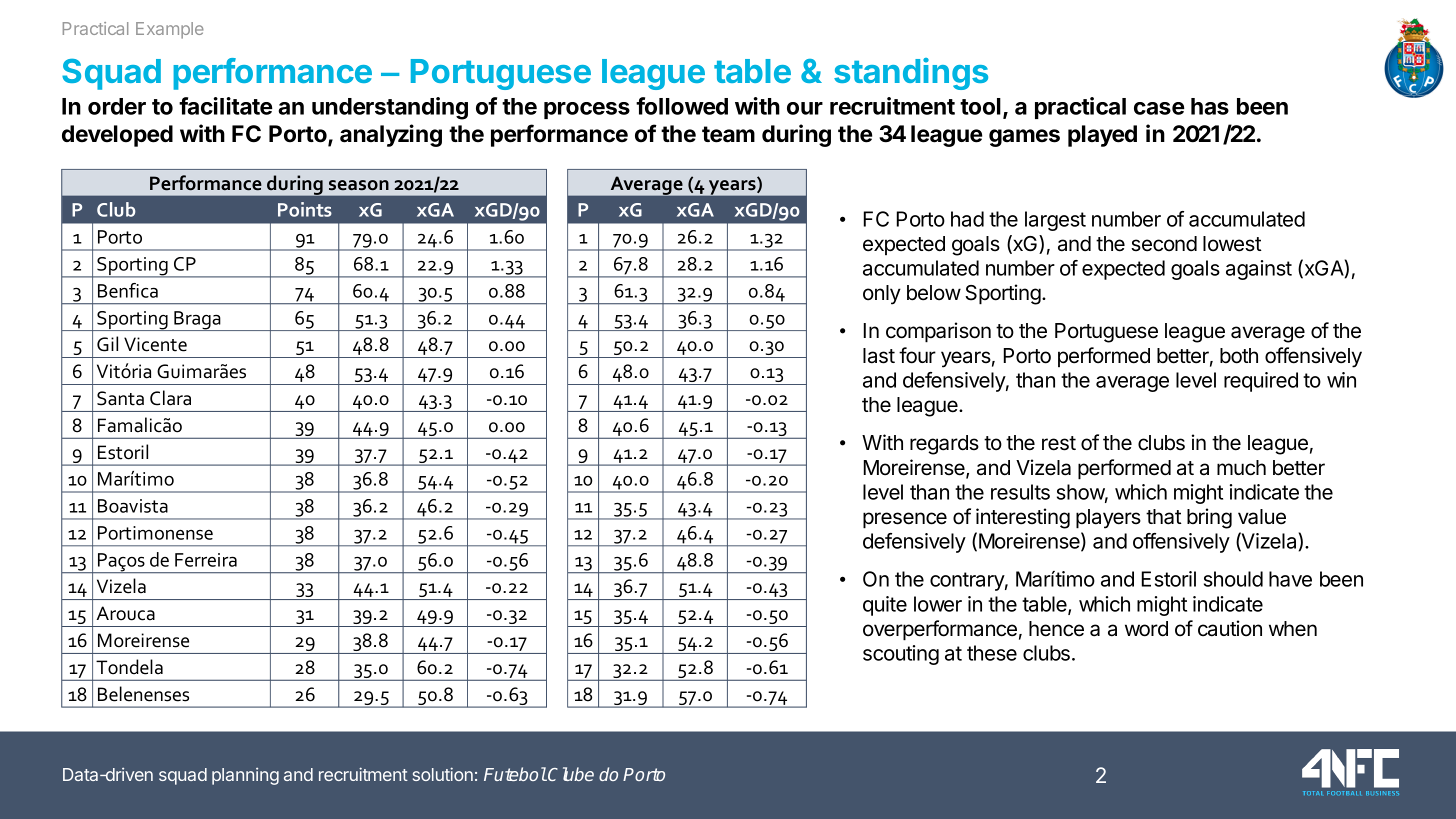  I want to click on last, so click(879, 356).
